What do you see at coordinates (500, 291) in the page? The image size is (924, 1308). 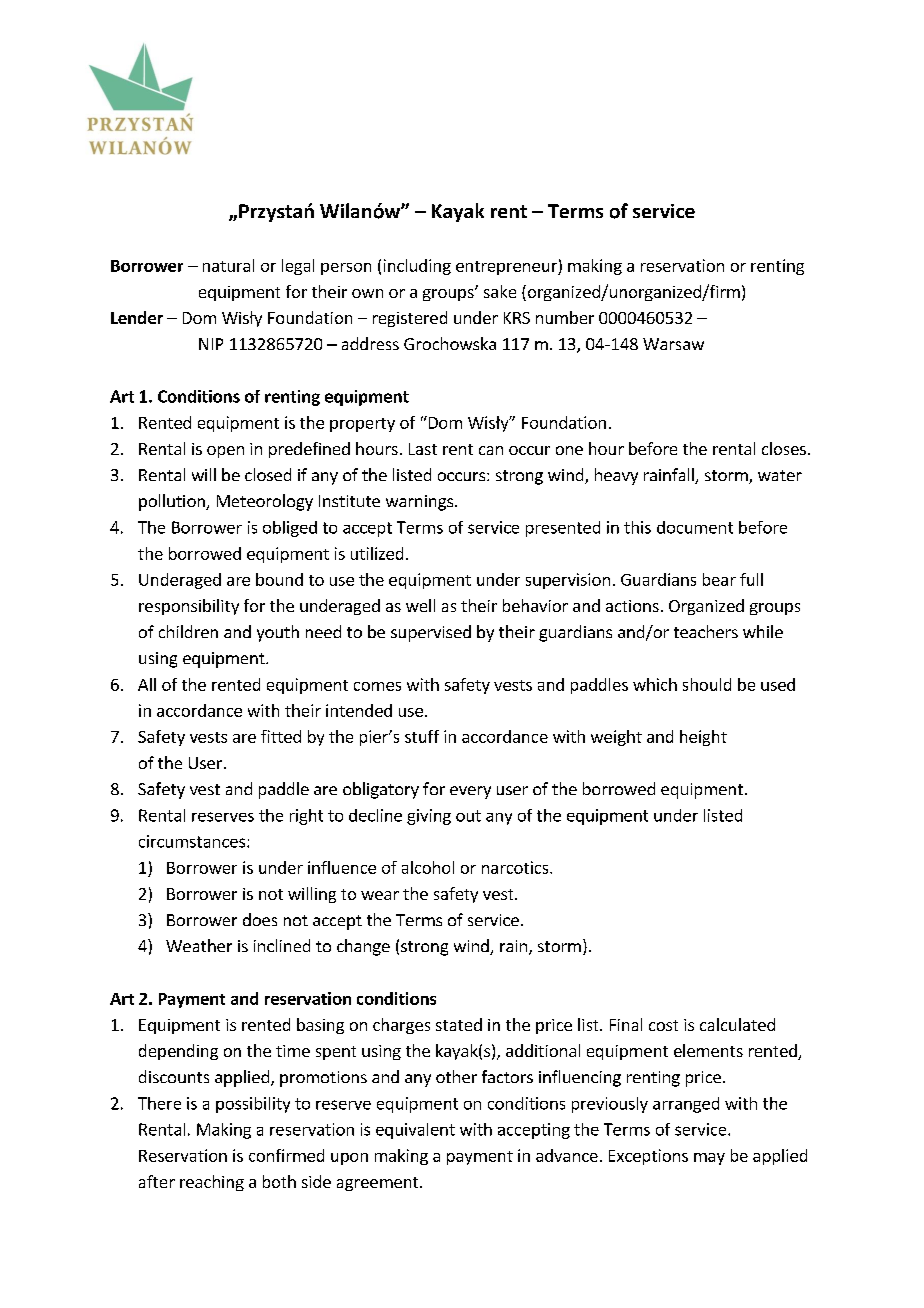 I see `sake` at bounding box center [500, 291].
